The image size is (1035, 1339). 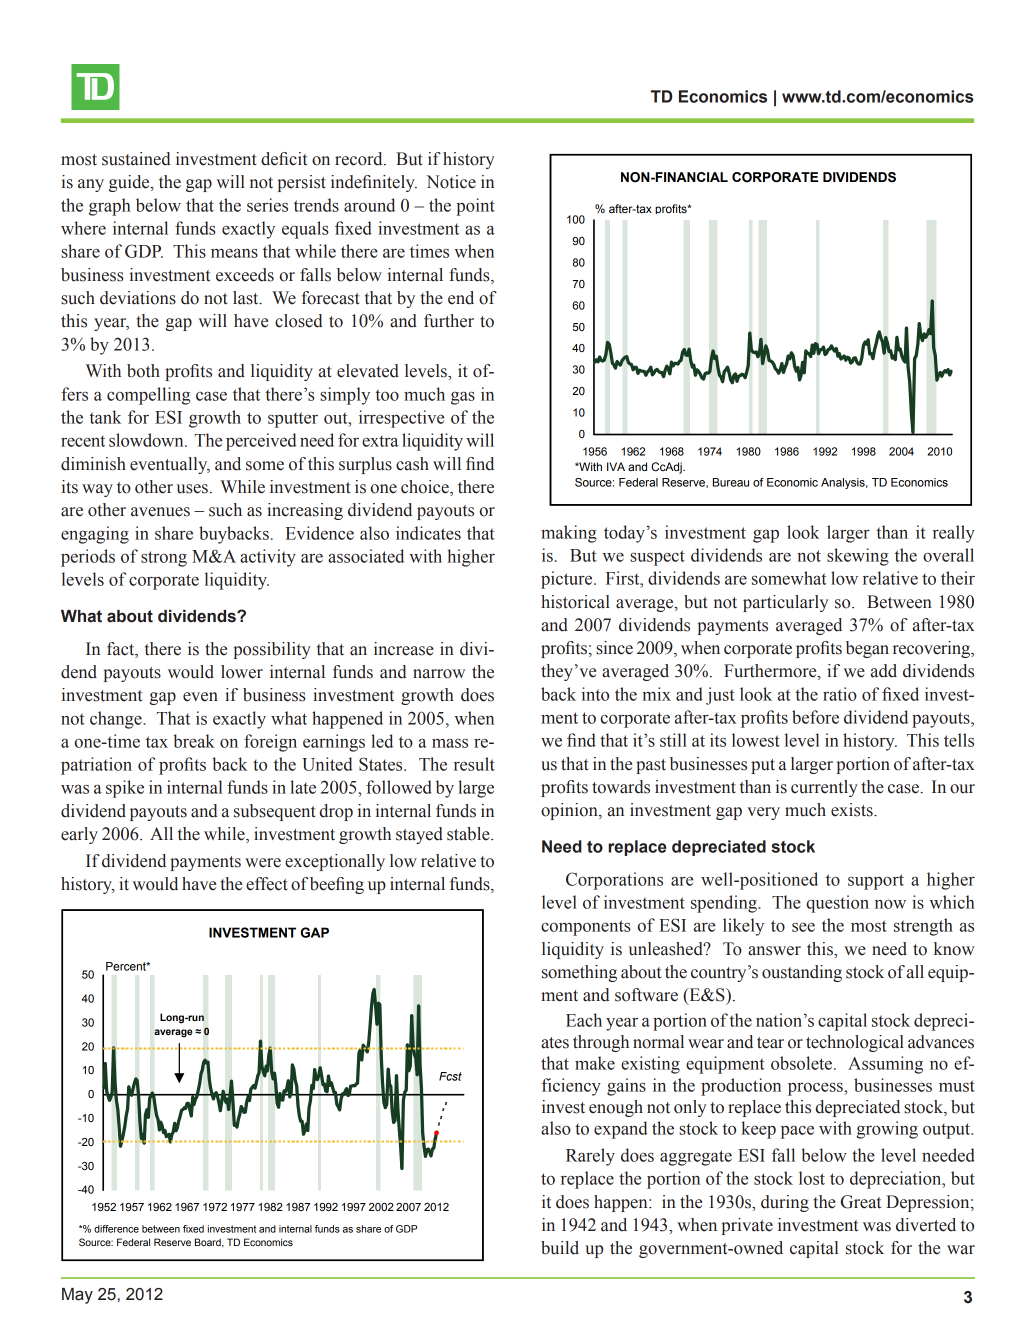 What do you see at coordinates (148, 396) in the page?
I see `compelling` at bounding box center [148, 396].
